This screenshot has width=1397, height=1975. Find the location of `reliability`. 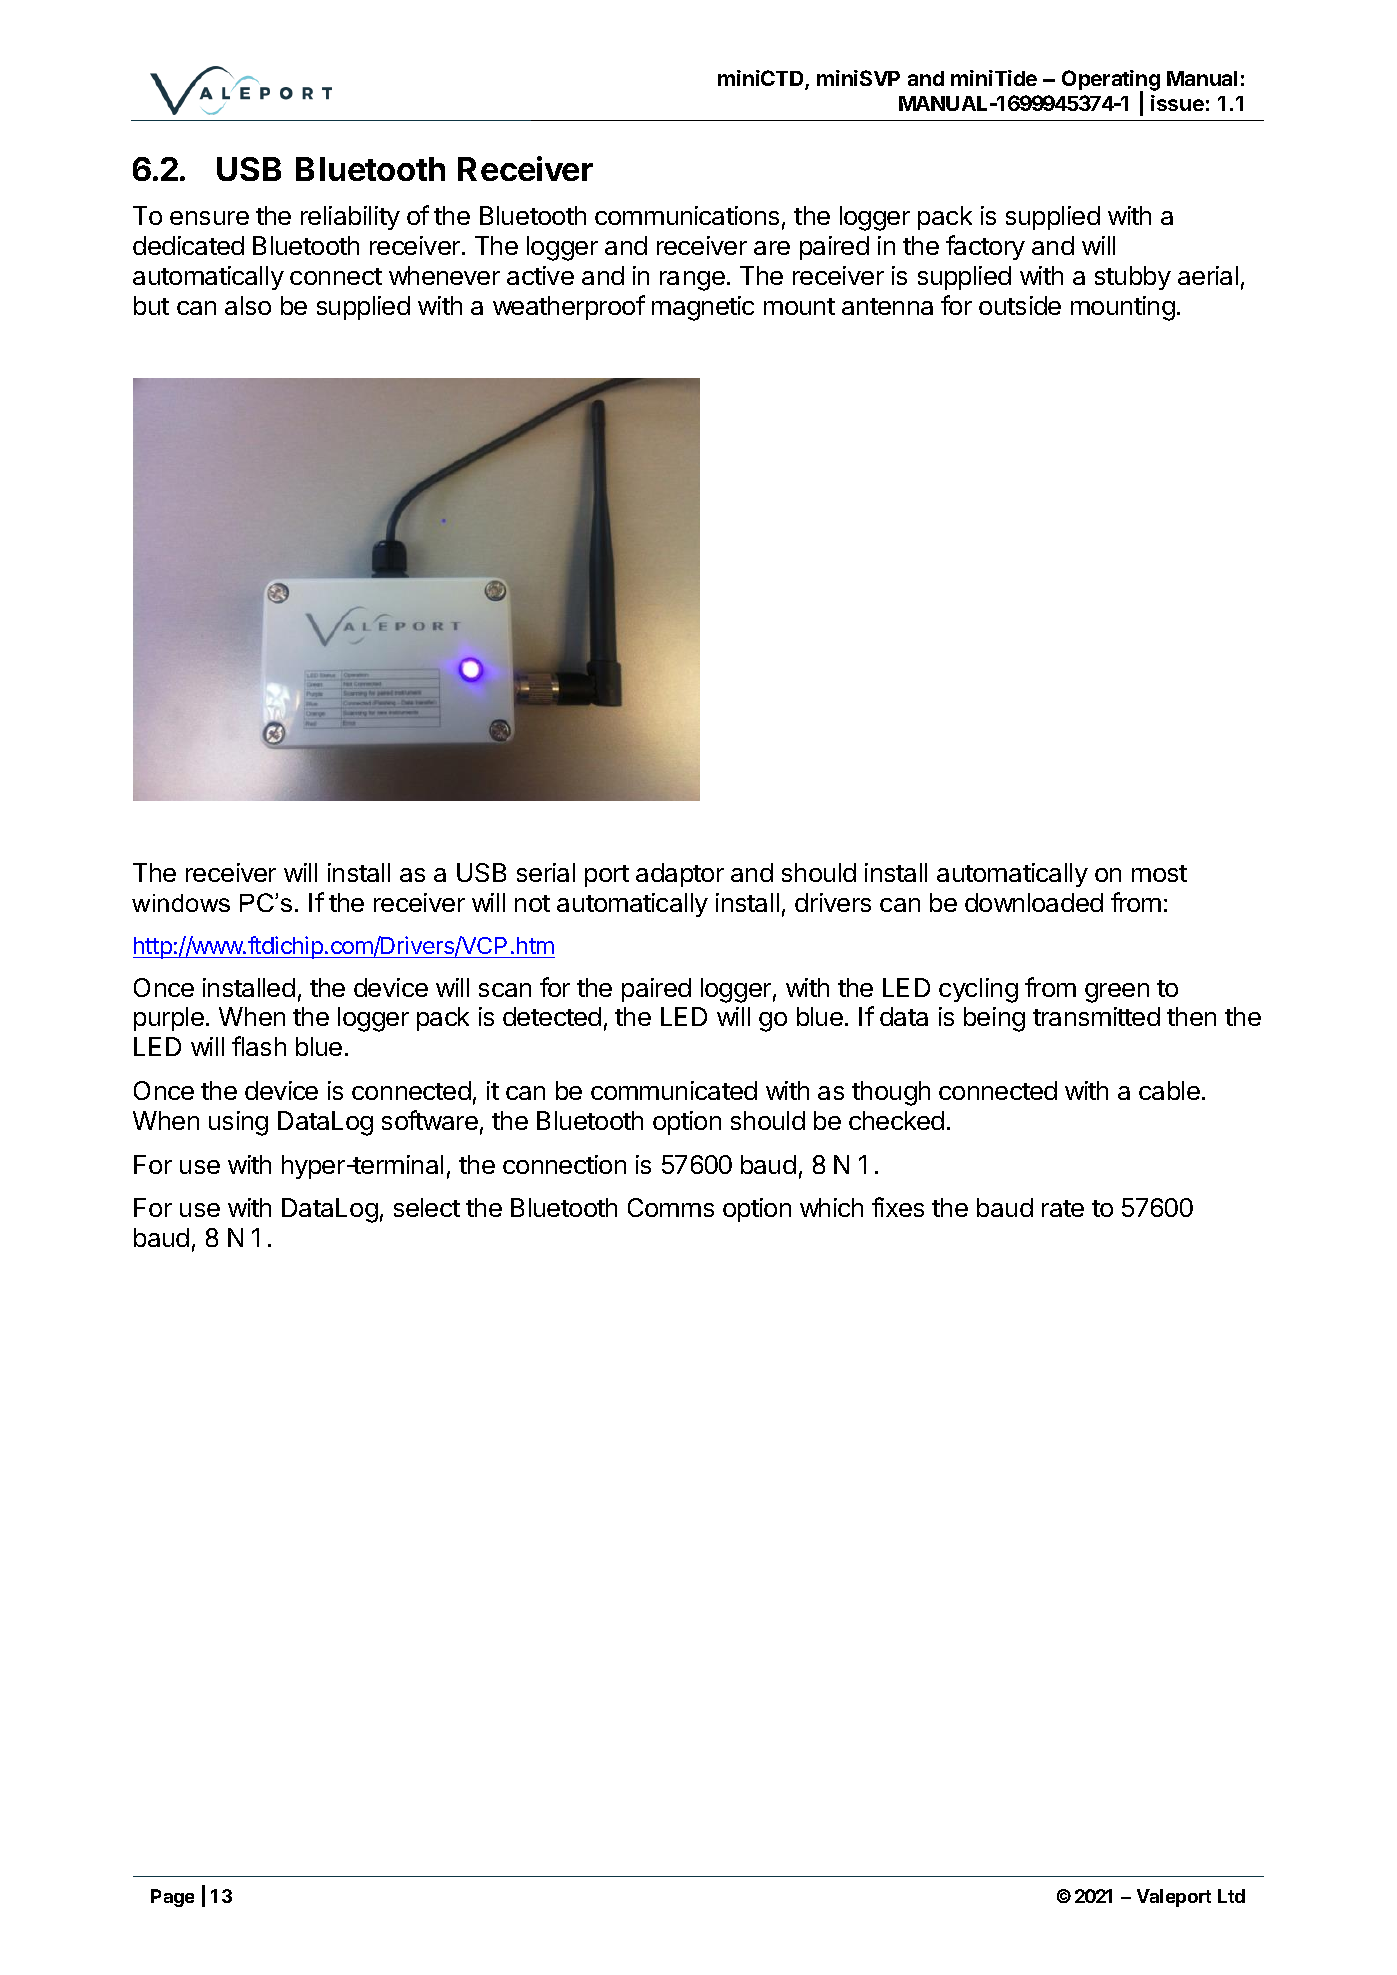

reliability is located at coordinates (350, 218).
